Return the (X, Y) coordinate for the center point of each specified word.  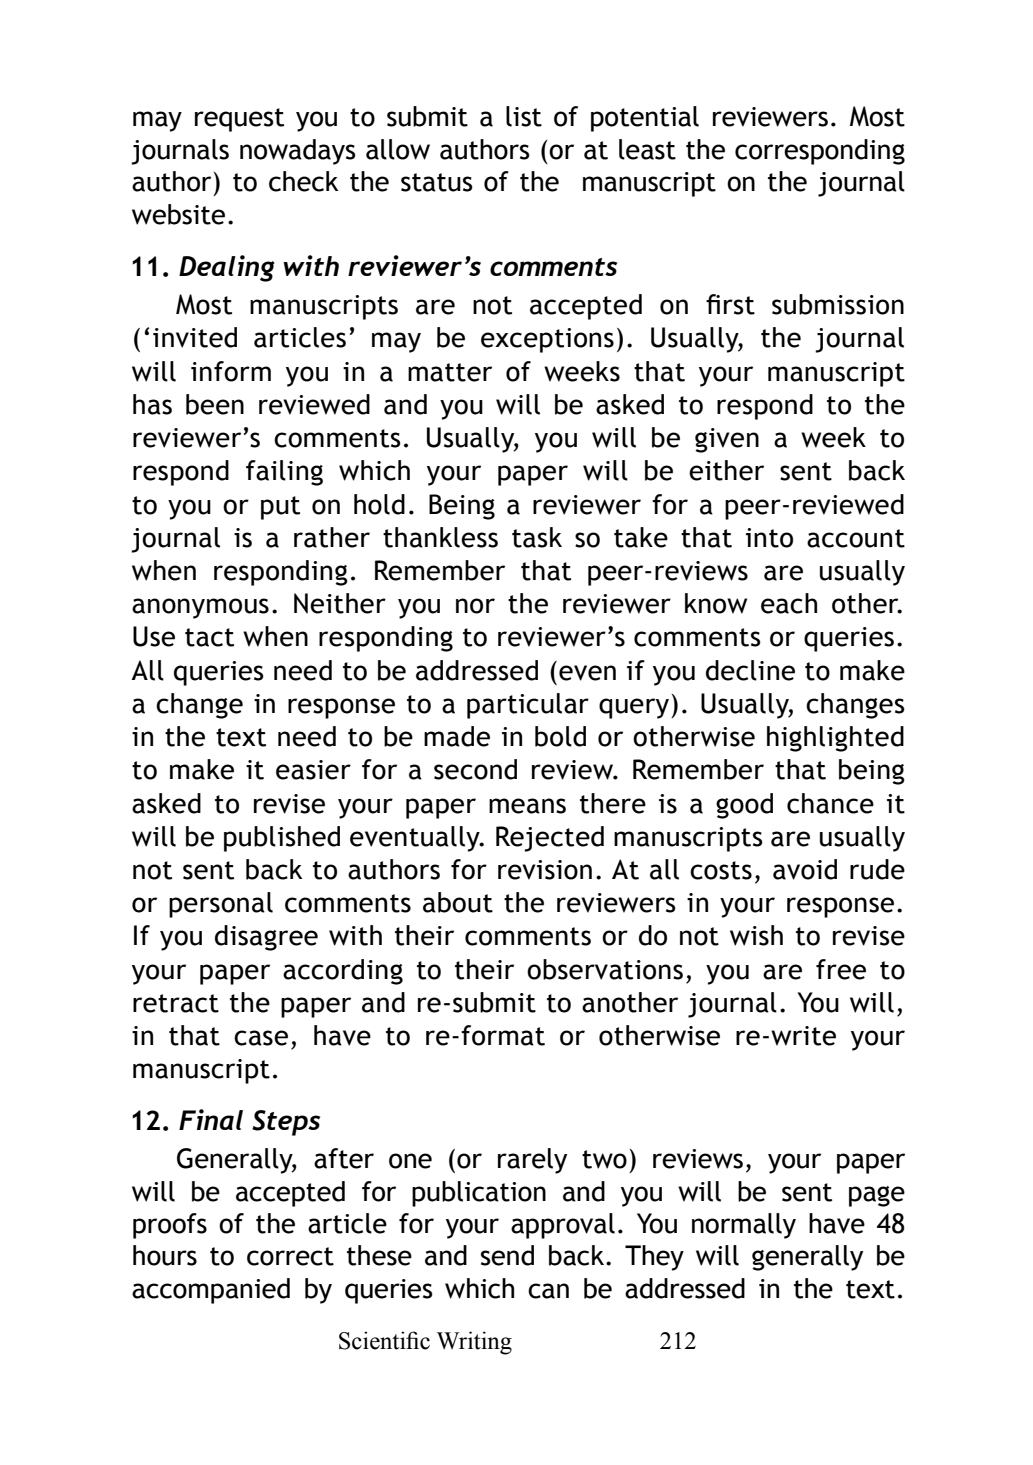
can (548, 1291)
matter (450, 372)
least (647, 149)
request (239, 120)
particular (528, 706)
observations (605, 969)
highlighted (835, 739)
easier (313, 770)
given (727, 440)
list (524, 116)
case (261, 1038)
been (215, 404)
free (841, 969)
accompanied (211, 1291)
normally (744, 1226)
